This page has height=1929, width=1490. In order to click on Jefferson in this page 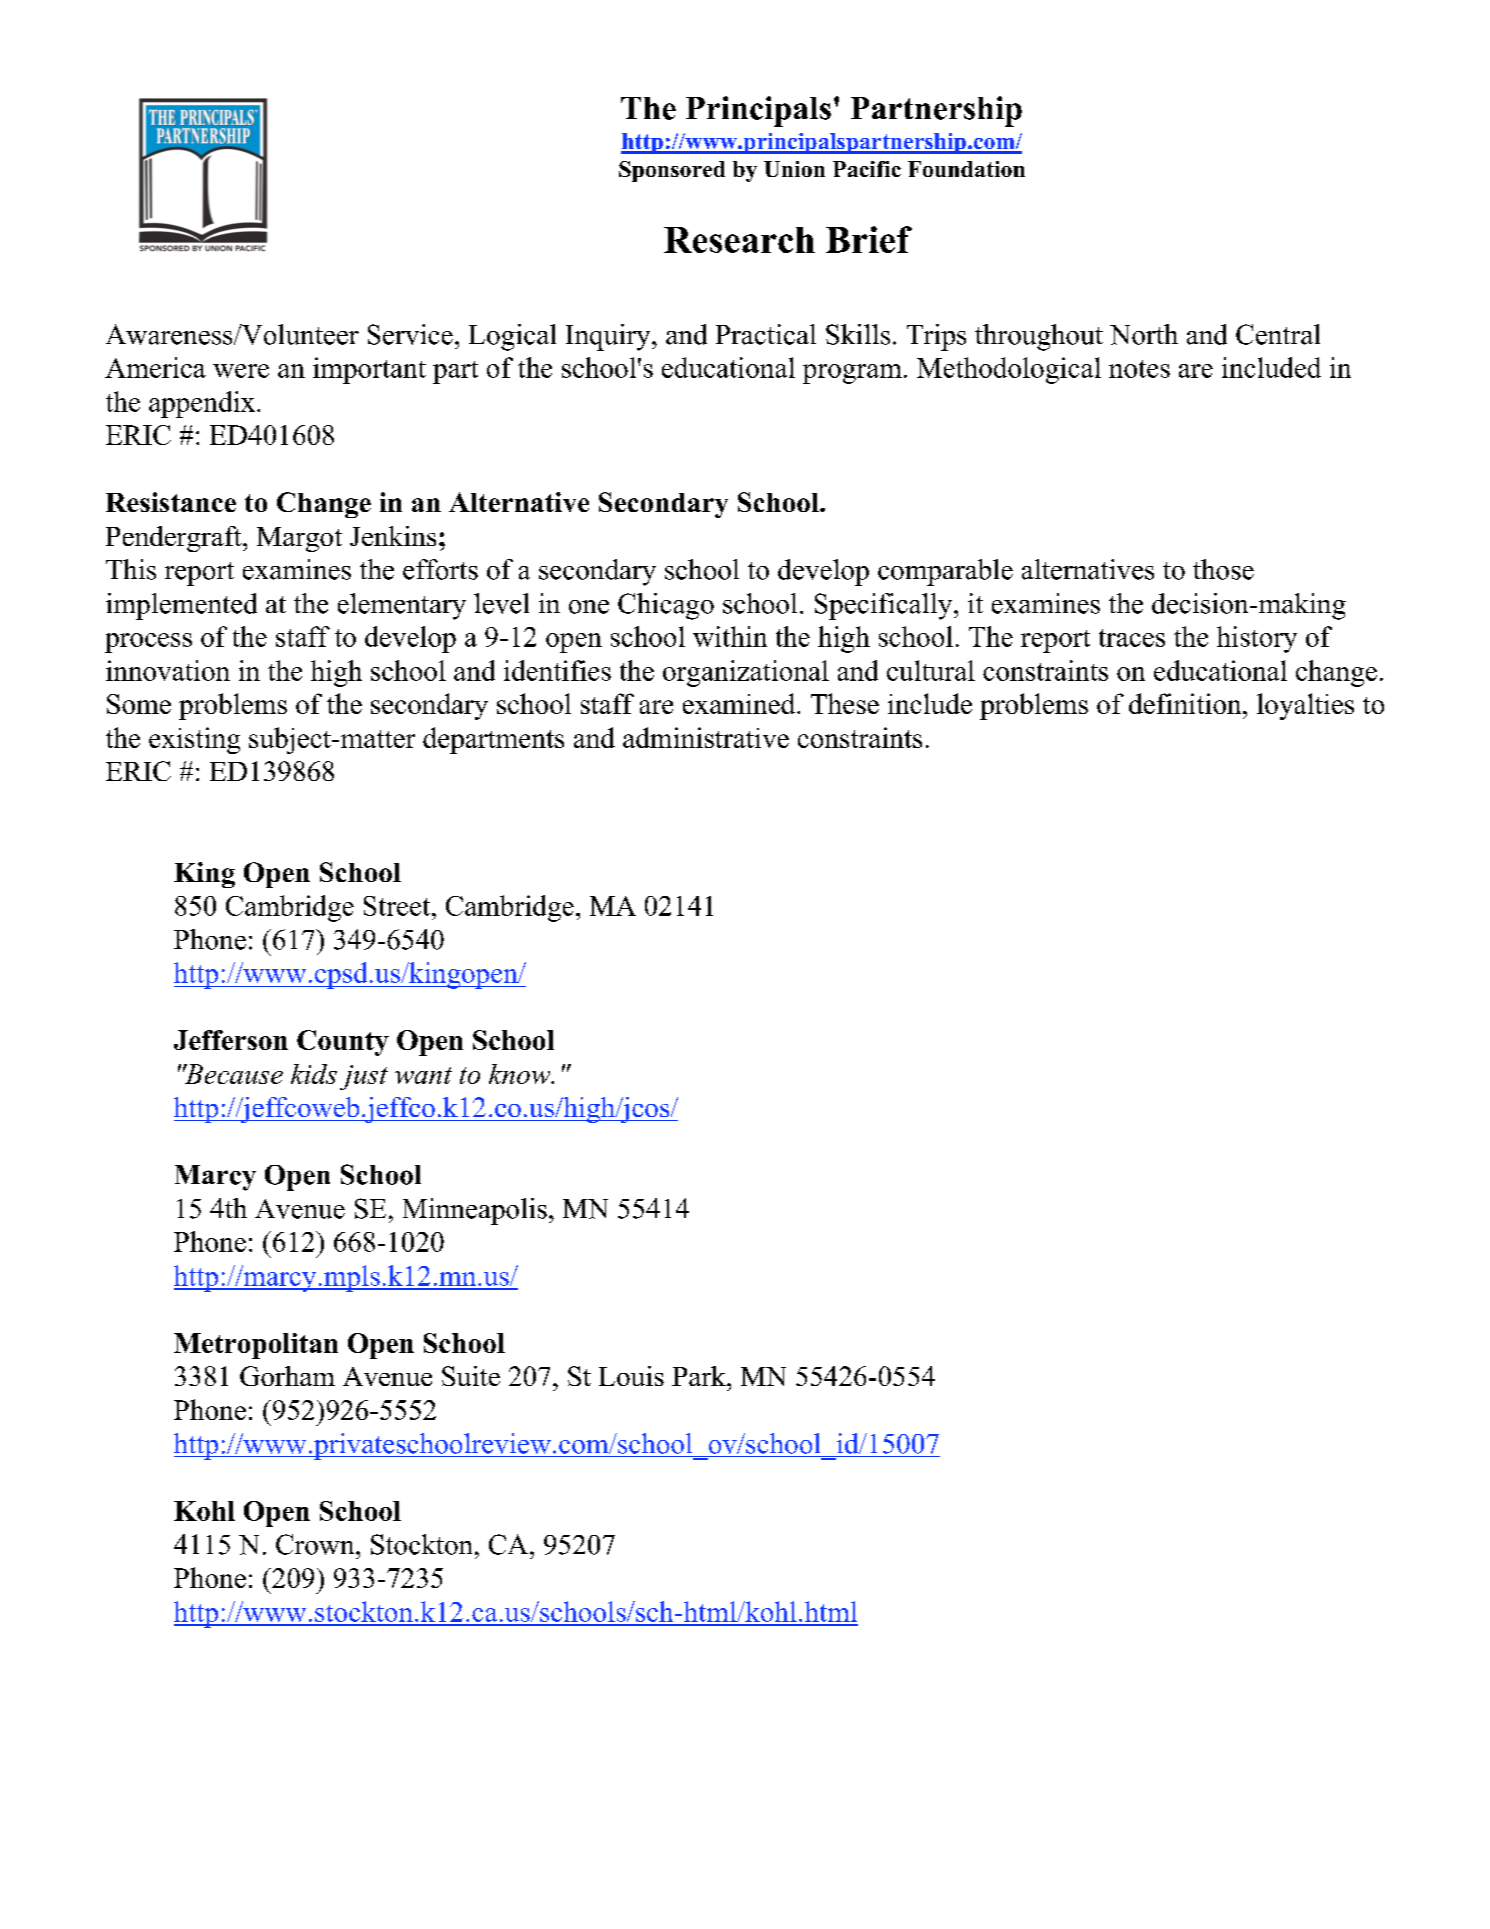, I will do `click(231, 1040)`.
